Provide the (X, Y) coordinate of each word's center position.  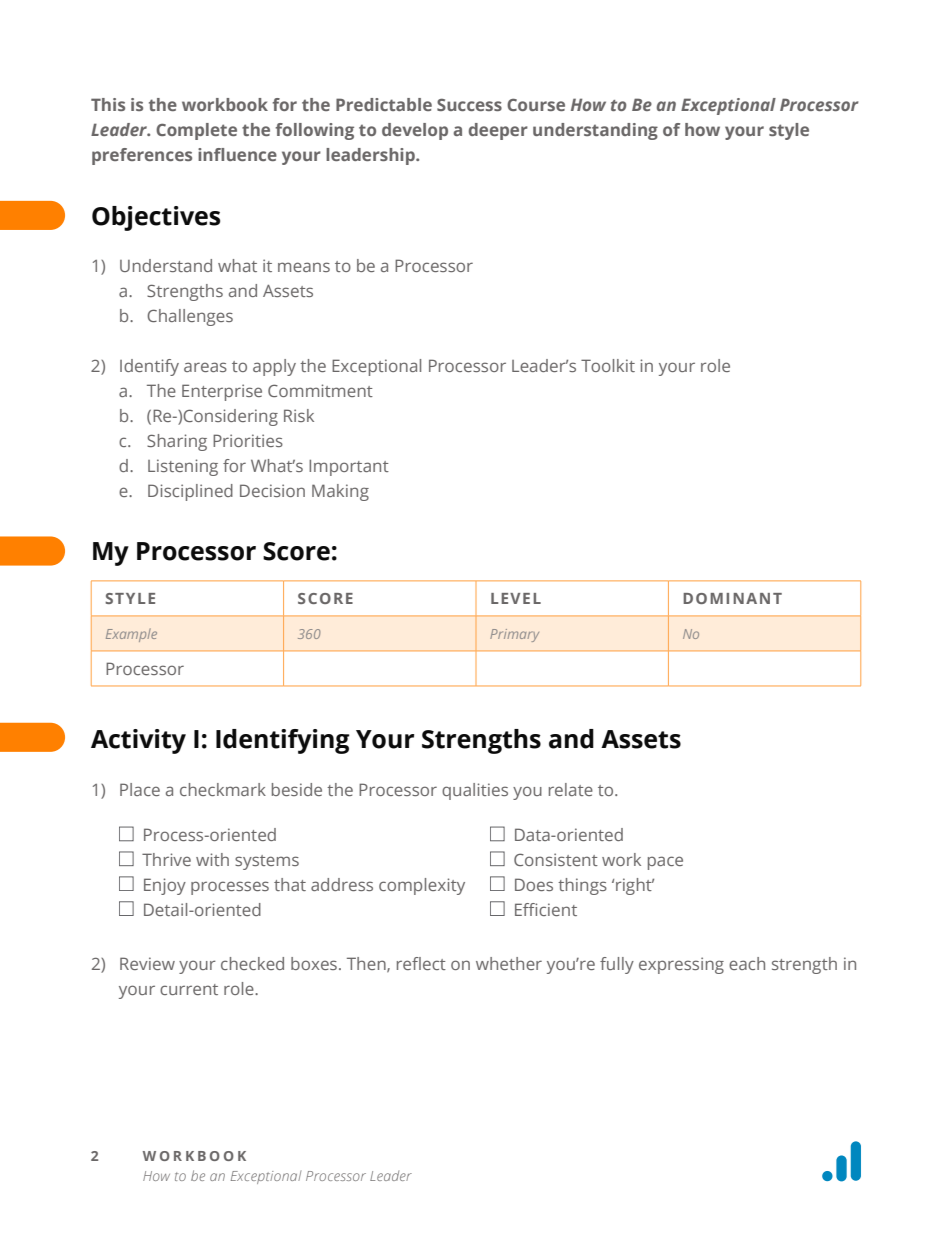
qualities (475, 791)
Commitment (320, 390)
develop (415, 131)
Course (536, 105)
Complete (196, 131)
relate (571, 789)
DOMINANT (732, 598)
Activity (138, 741)
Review (147, 963)
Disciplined (190, 492)
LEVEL (516, 598)
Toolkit (608, 365)
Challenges (190, 317)
